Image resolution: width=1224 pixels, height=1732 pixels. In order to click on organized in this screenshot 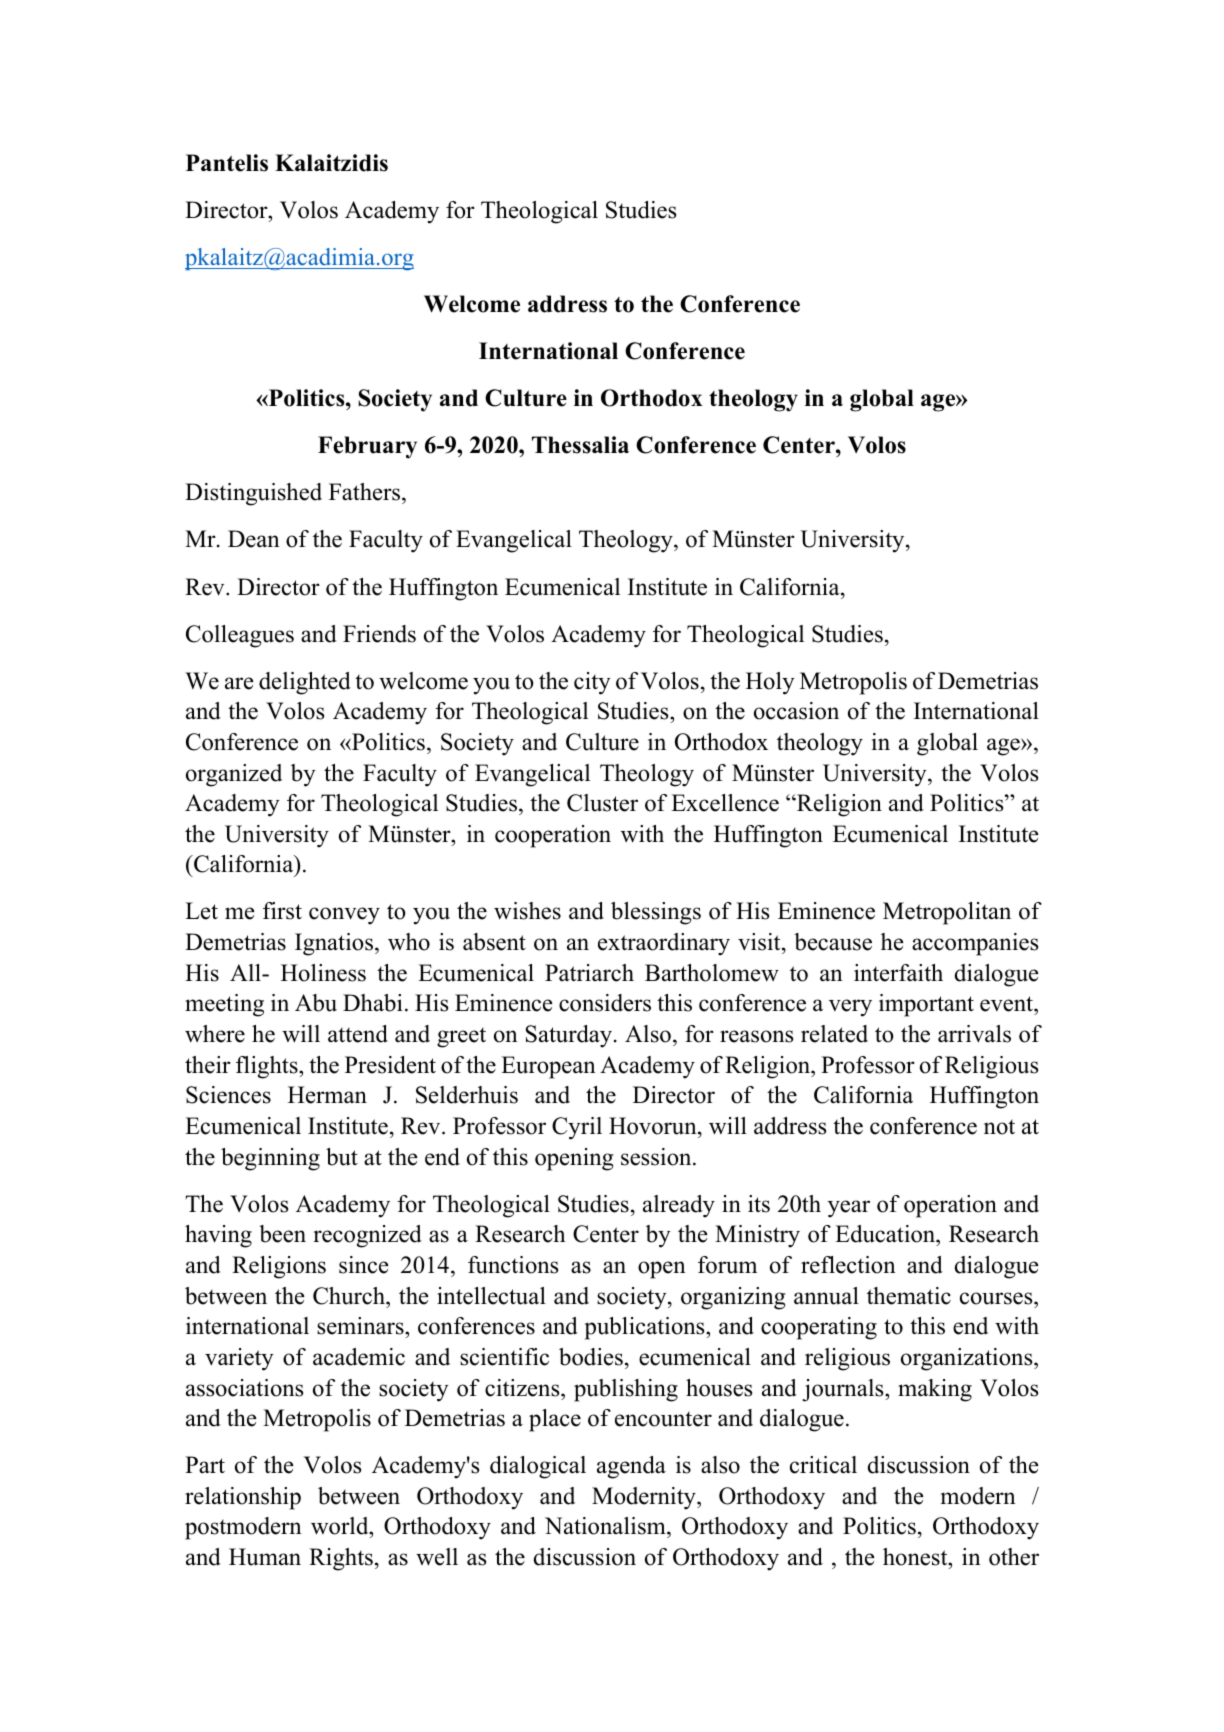, I will do `click(234, 775)`.
